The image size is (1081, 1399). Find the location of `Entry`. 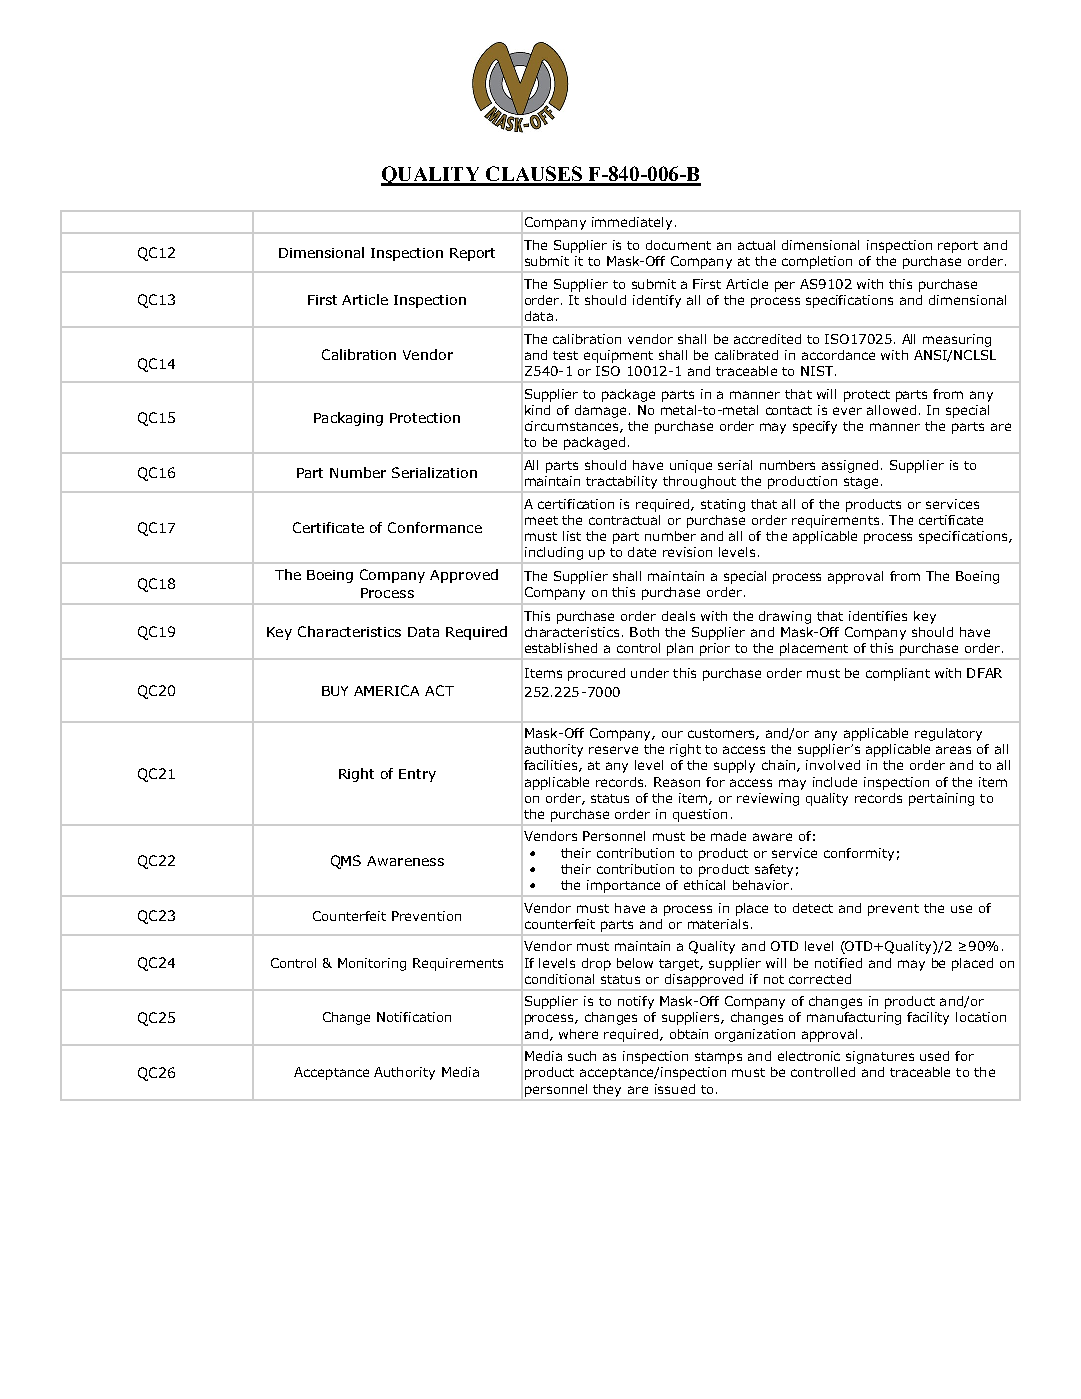

Entry is located at coordinates (417, 775).
